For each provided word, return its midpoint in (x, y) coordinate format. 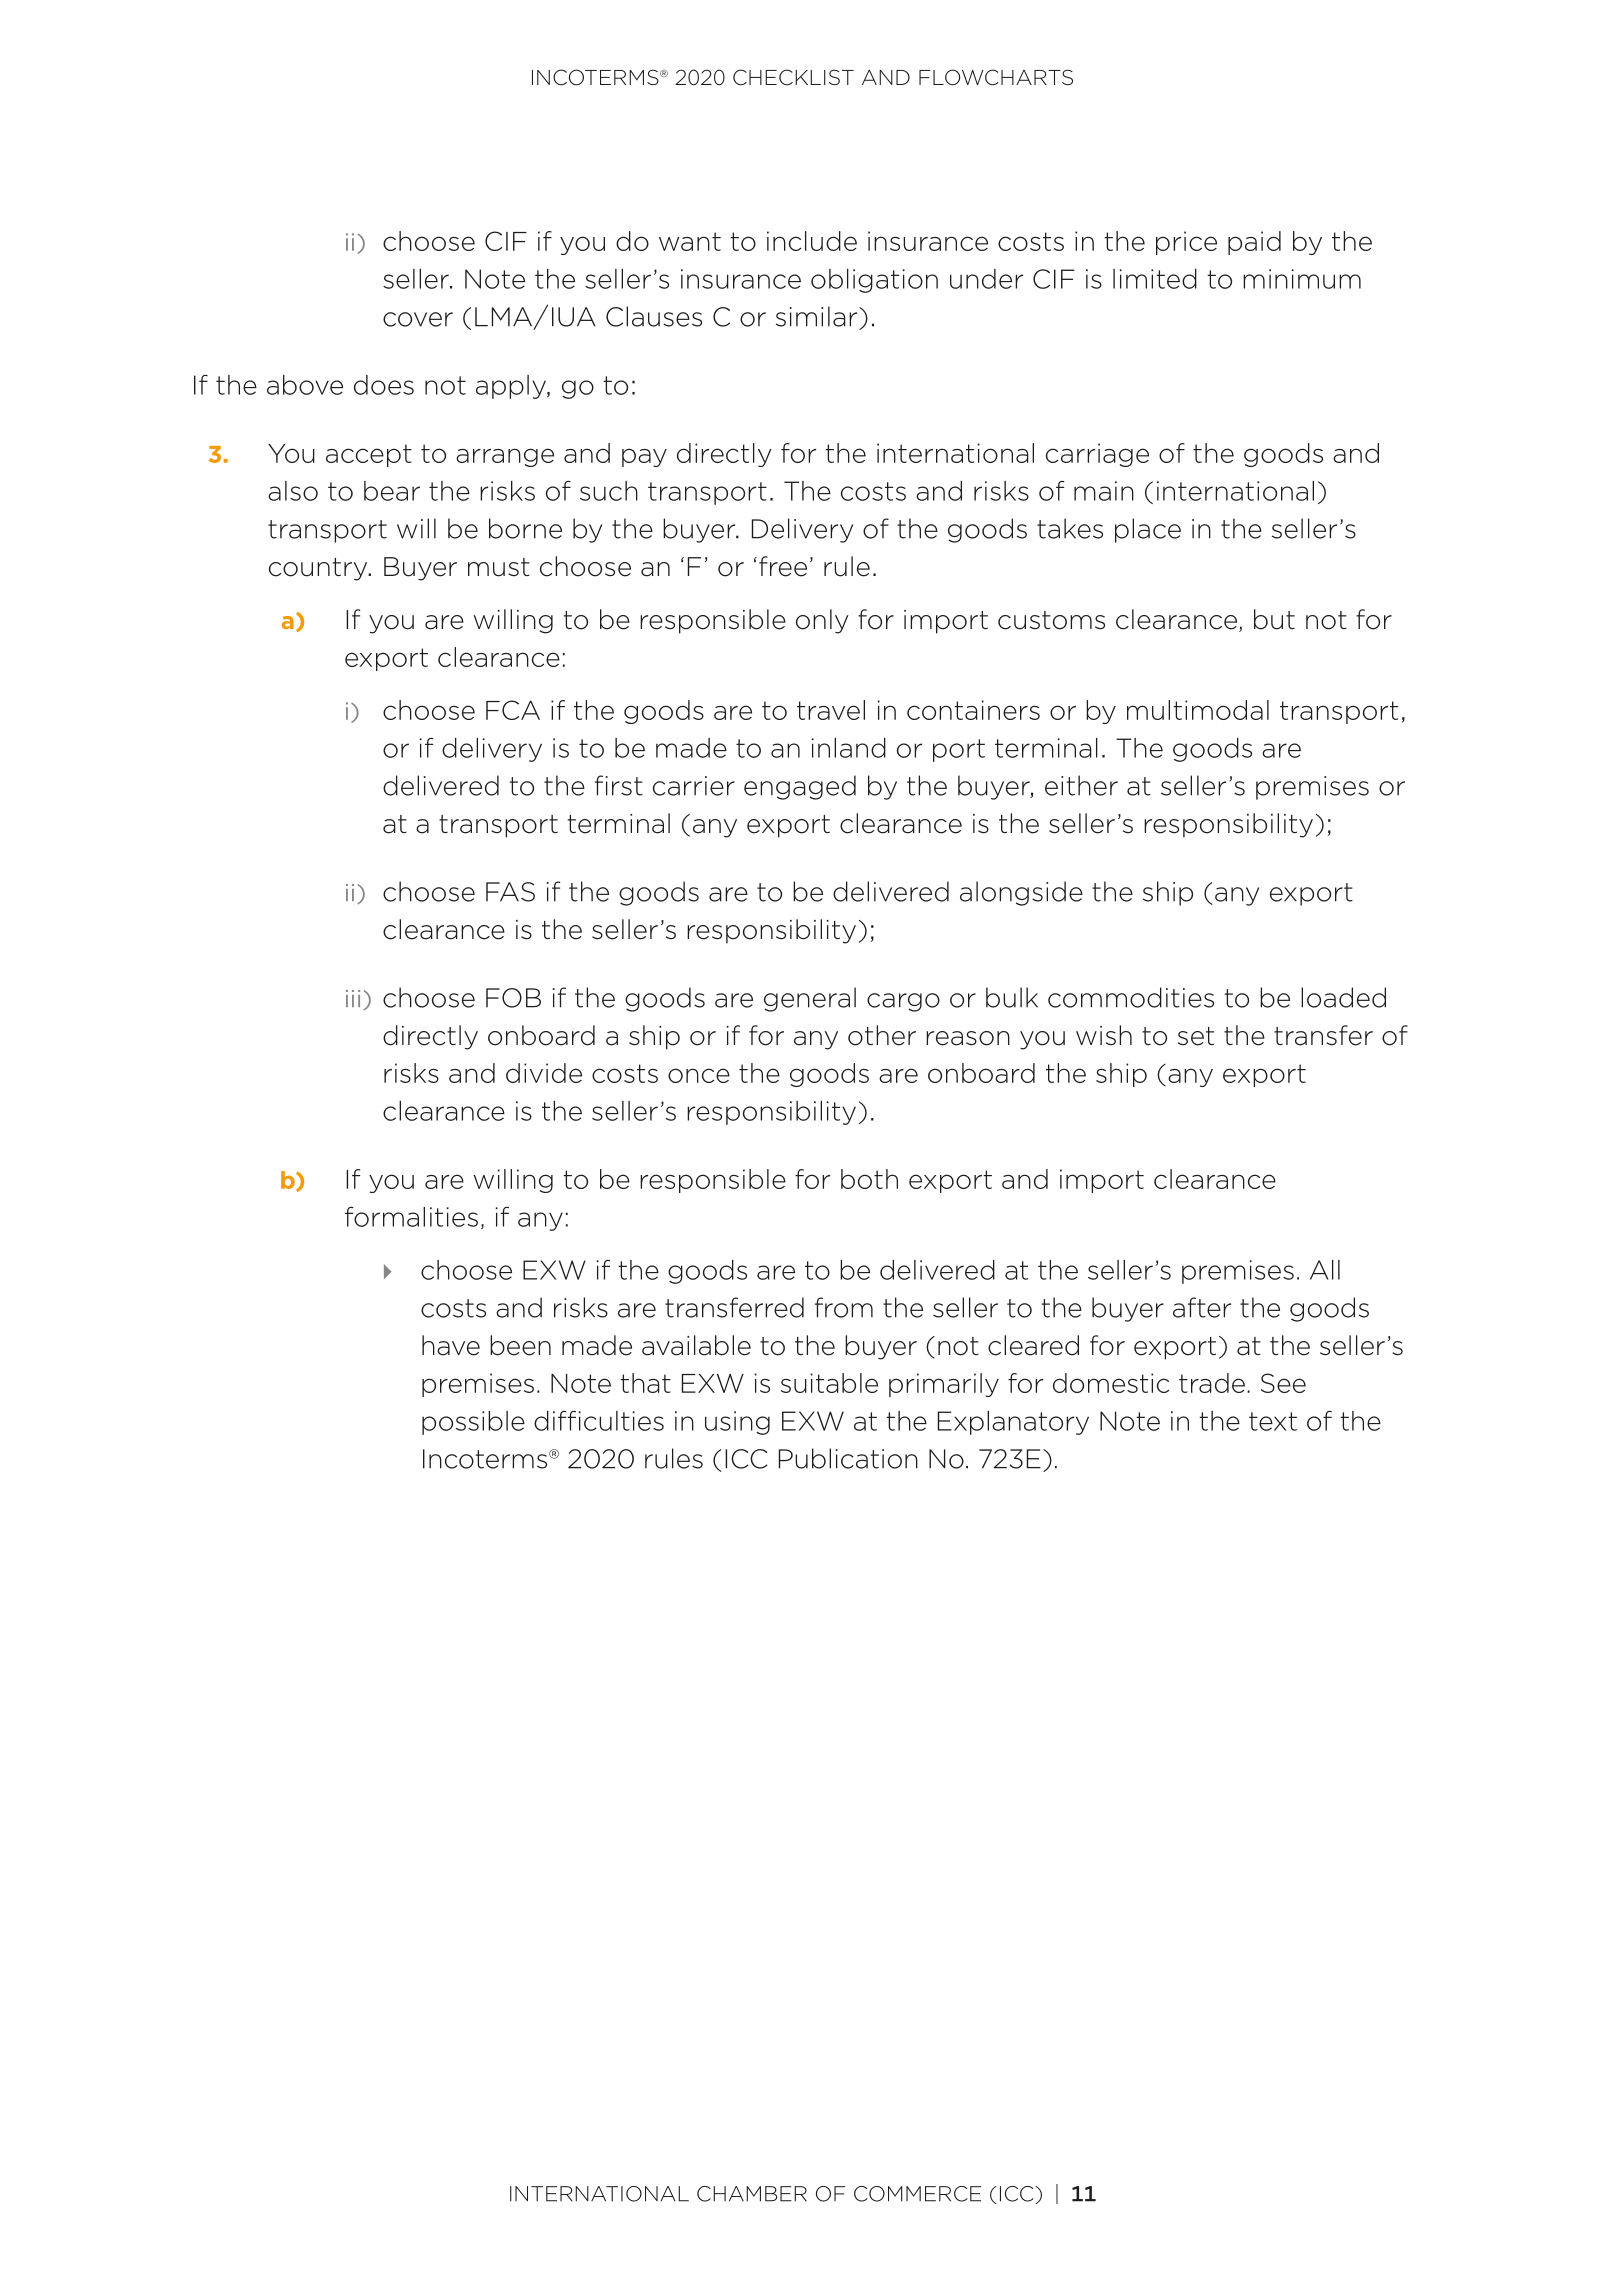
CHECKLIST (793, 77)
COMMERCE (917, 2194)
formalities (411, 1217)
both (869, 1179)
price (1186, 243)
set (1196, 1036)
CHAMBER (752, 2194)
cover (418, 319)
